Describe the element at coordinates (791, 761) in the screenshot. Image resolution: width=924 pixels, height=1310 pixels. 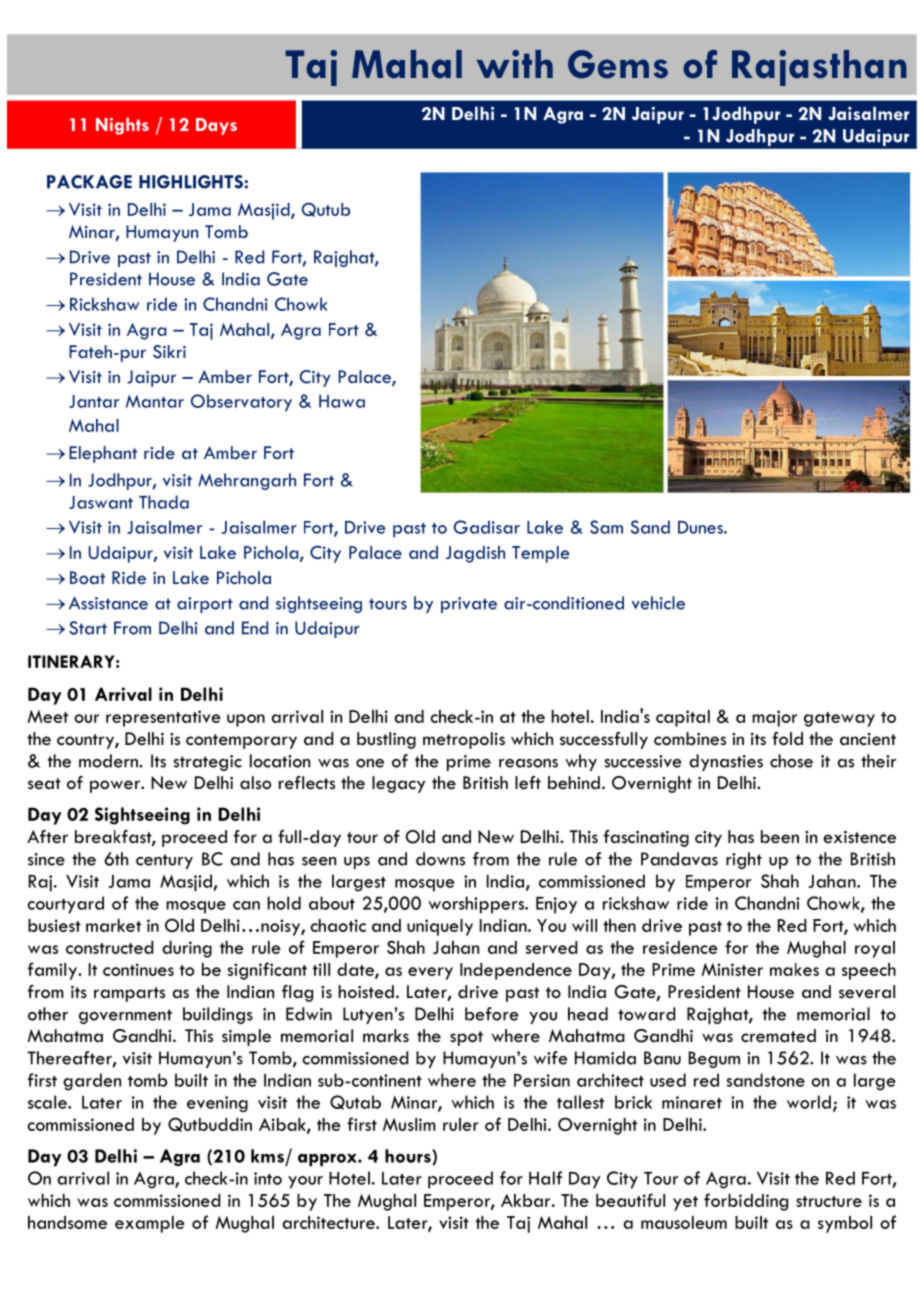
I see `chose` at that location.
